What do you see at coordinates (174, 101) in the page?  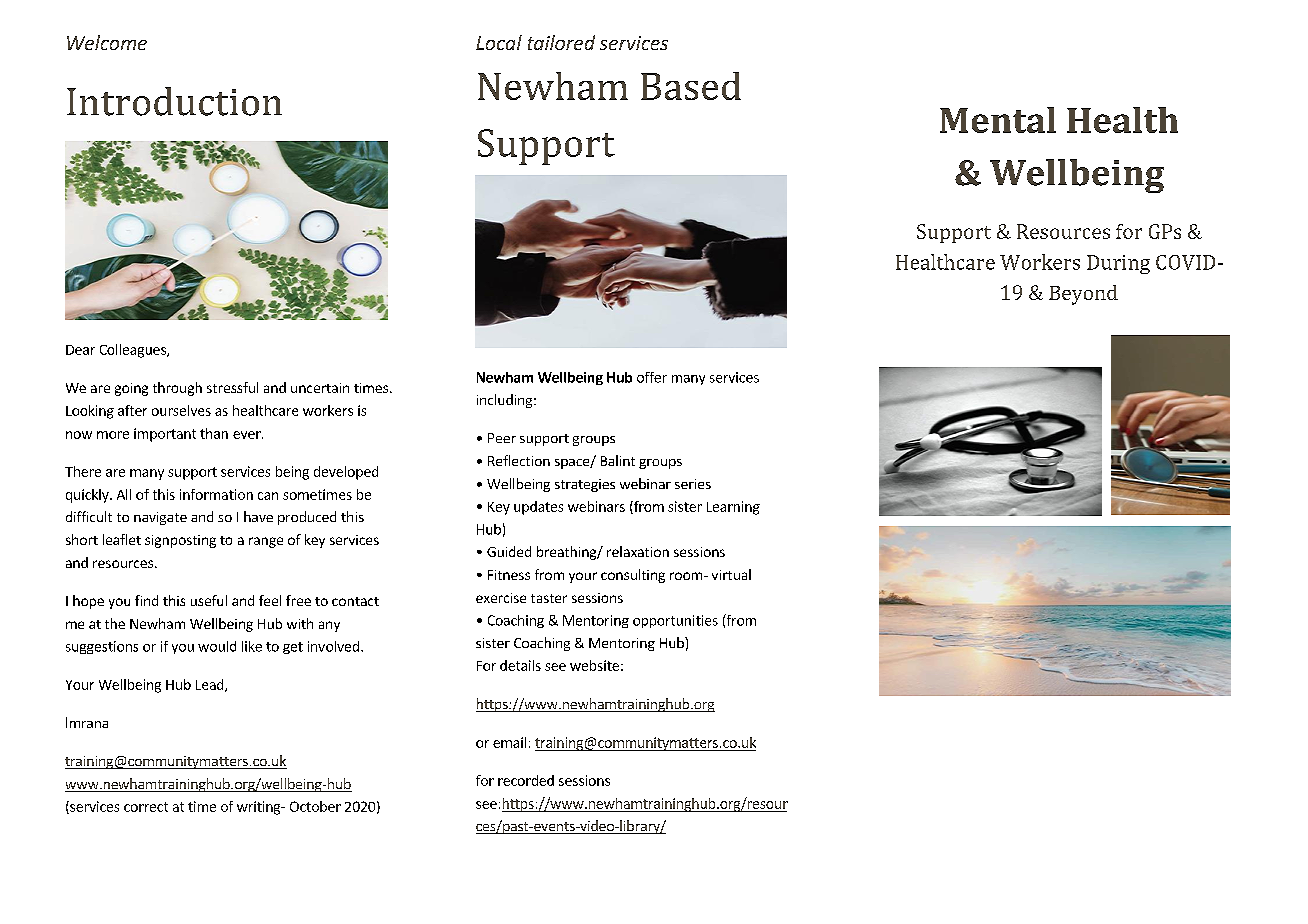 I see `Introduction` at bounding box center [174, 101].
